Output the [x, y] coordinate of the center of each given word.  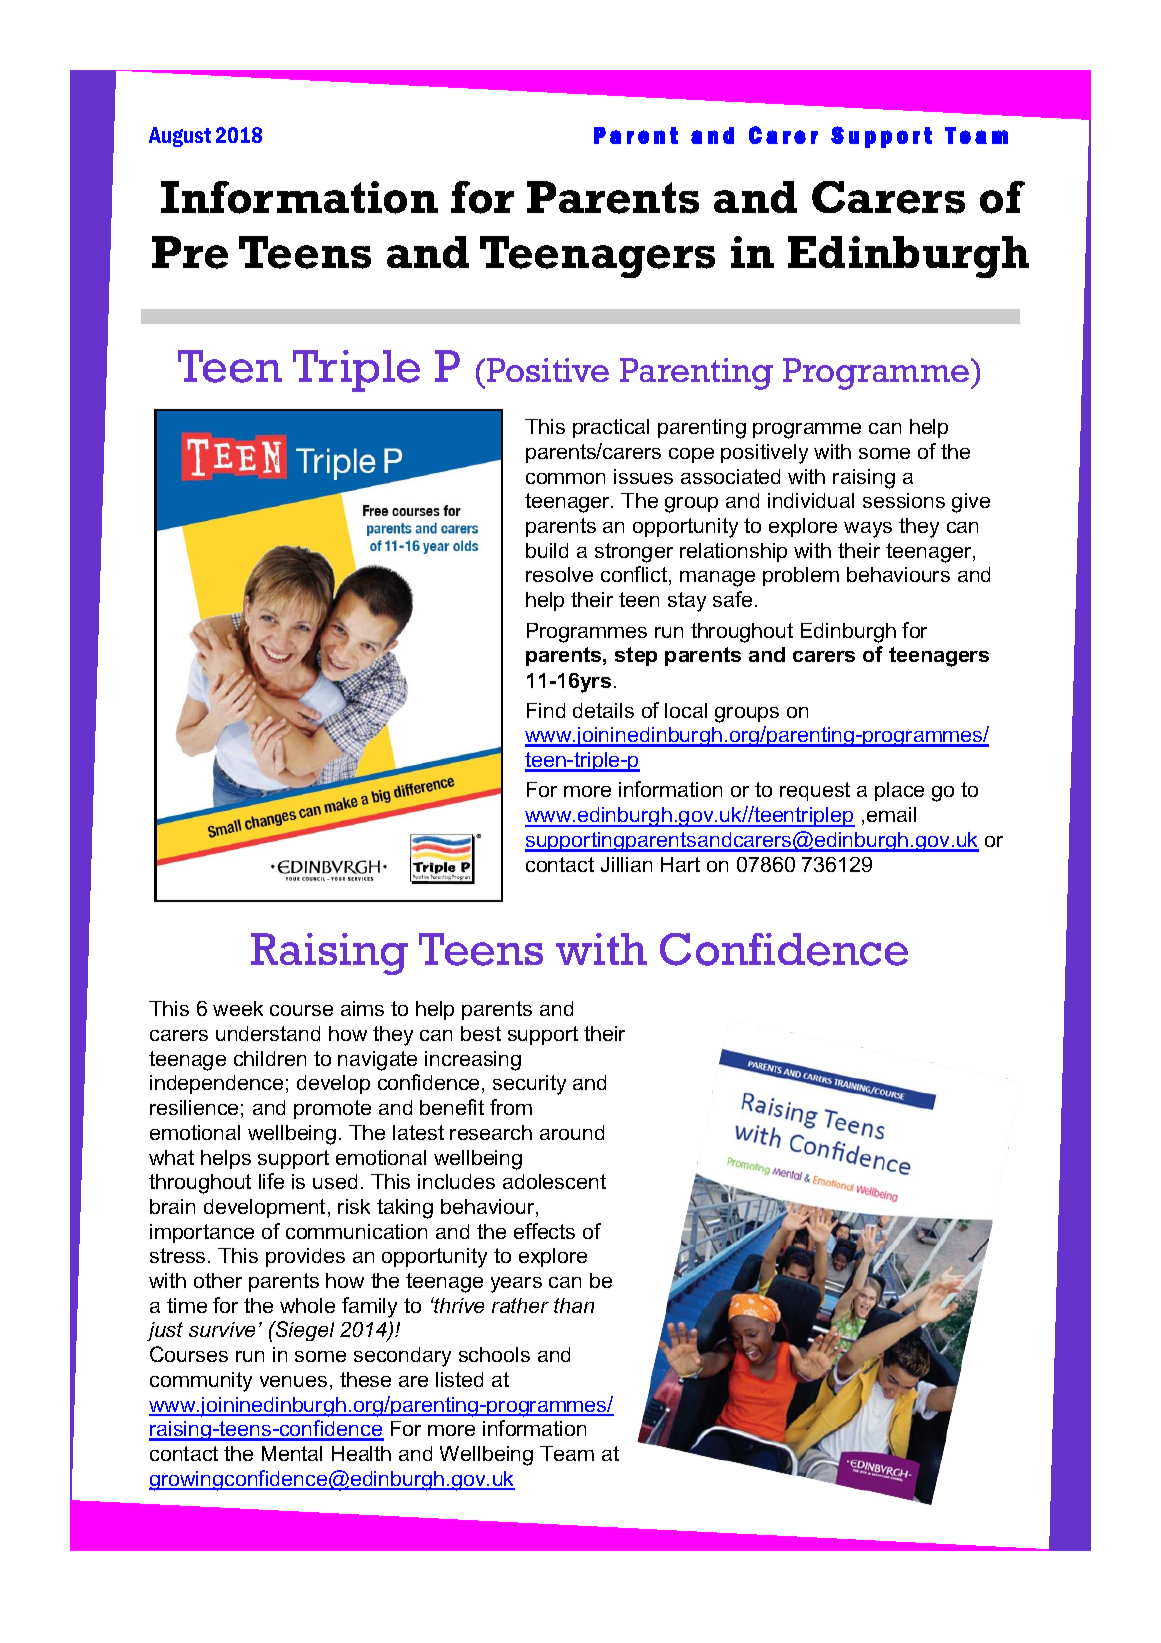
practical [611, 428]
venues [293, 1381]
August [180, 137]
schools [494, 1354]
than [574, 1305]
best [481, 1033]
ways [868, 530]
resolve [559, 574]
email [891, 814]
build [547, 550]
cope [691, 455]
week [238, 1008]
